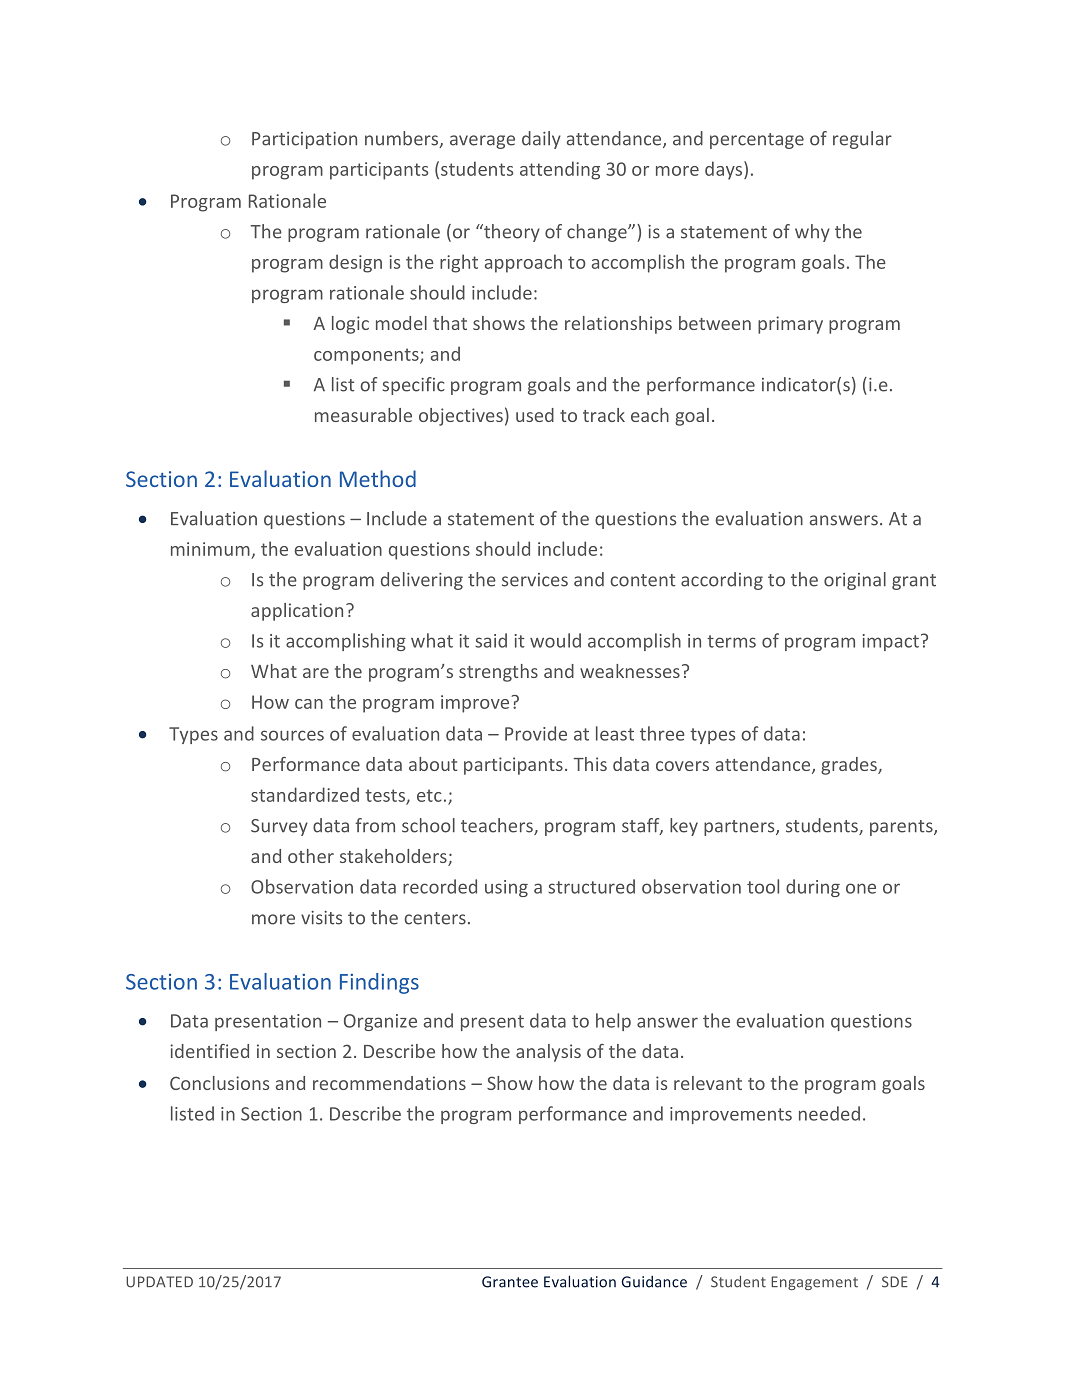 Image resolution: width=1065 pixels, height=1379 pixels. Describe the element at coordinates (654, 1282) in the document. I see `Guidance` at that location.
